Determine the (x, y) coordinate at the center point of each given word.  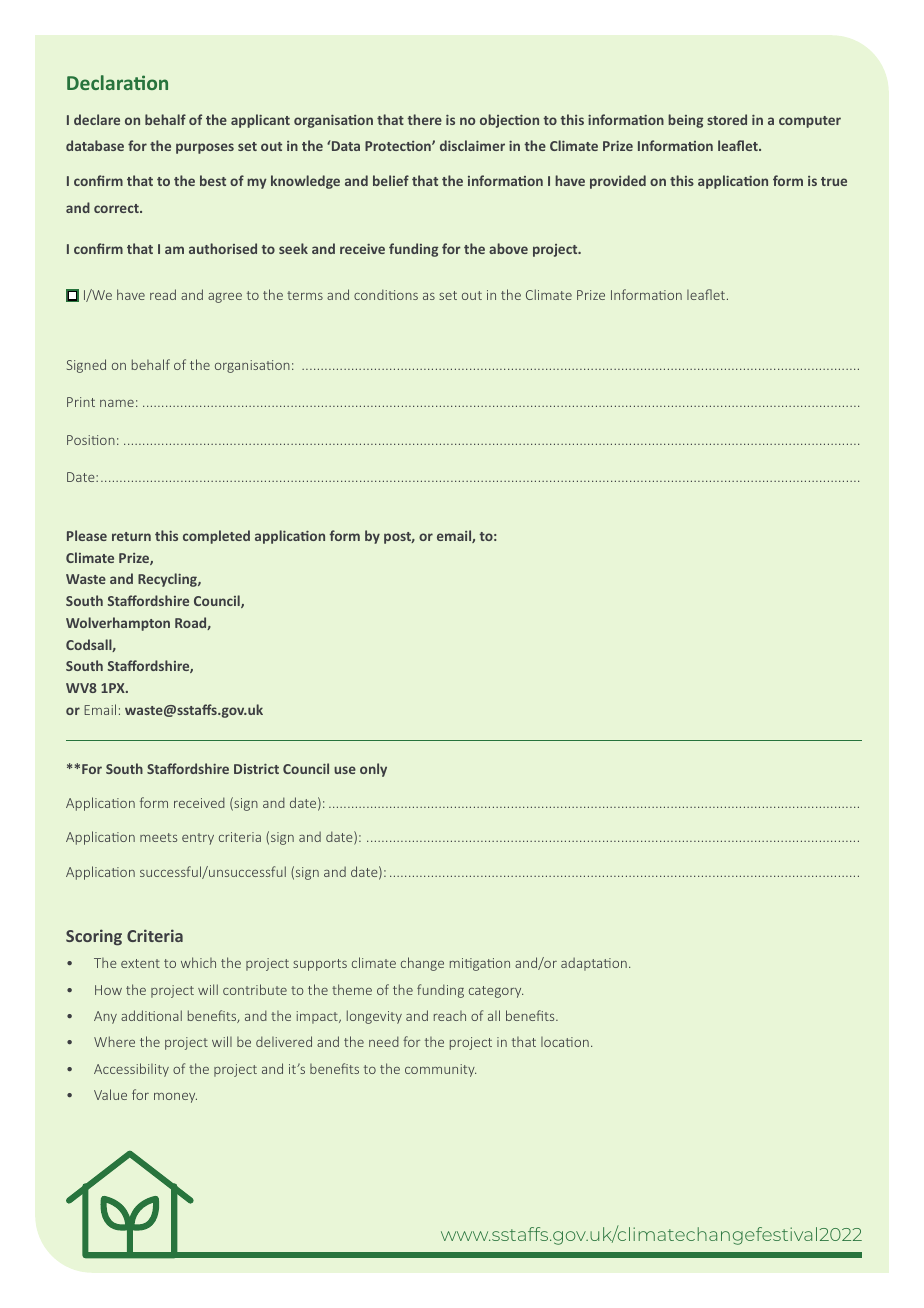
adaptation (594, 964)
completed (216, 537)
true (834, 181)
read (163, 294)
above (508, 248)
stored (727, 119)
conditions (386, 294)
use (345, 770)
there (424, 119)
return (131, 536)
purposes (205, 148)
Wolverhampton (118, 624)
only (373, 770)
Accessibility (131, 1070)
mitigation (480, 964)
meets (158, 837)
